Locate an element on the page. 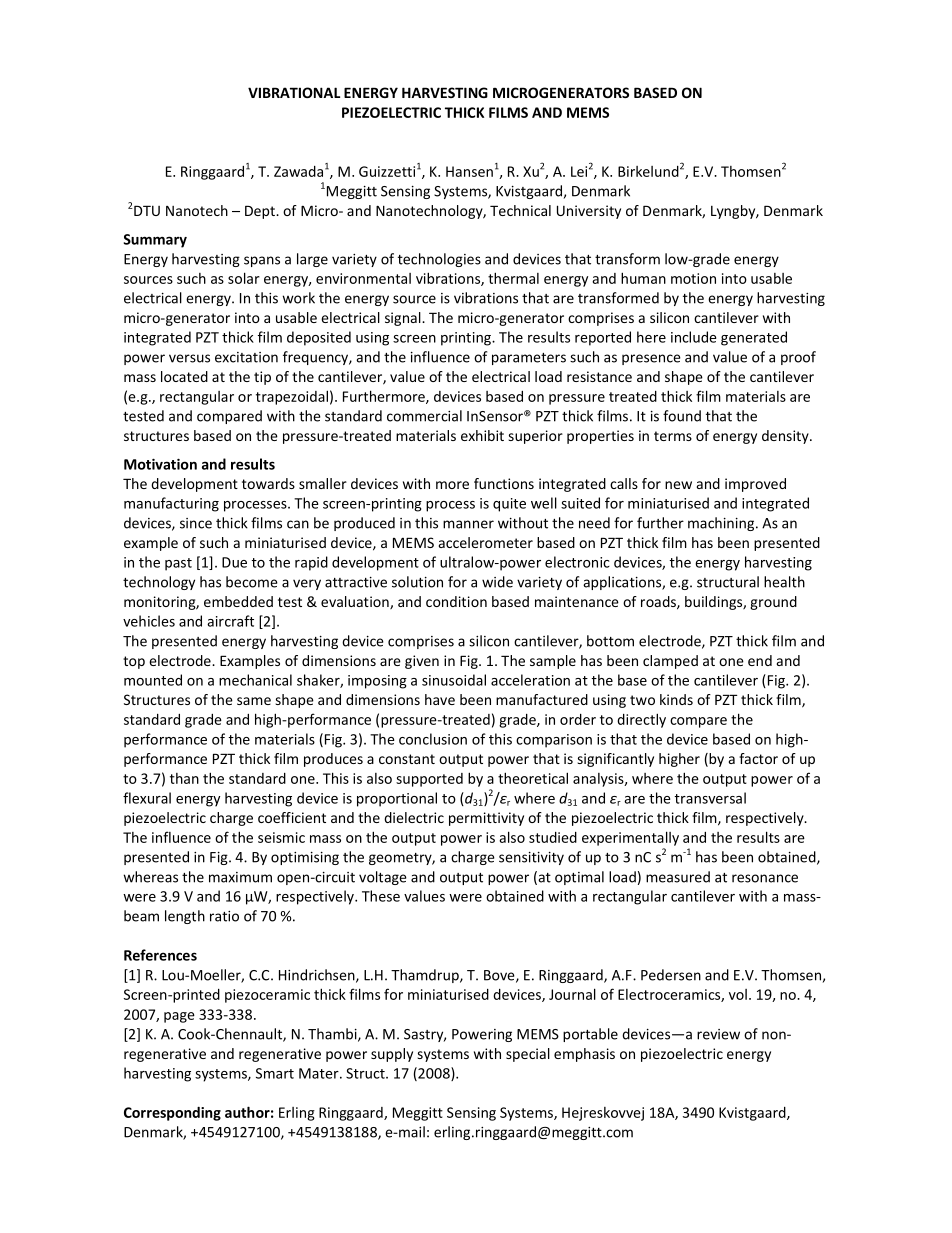 This document has height=1233, width=952. motion is located at coordinates (693, 278).
